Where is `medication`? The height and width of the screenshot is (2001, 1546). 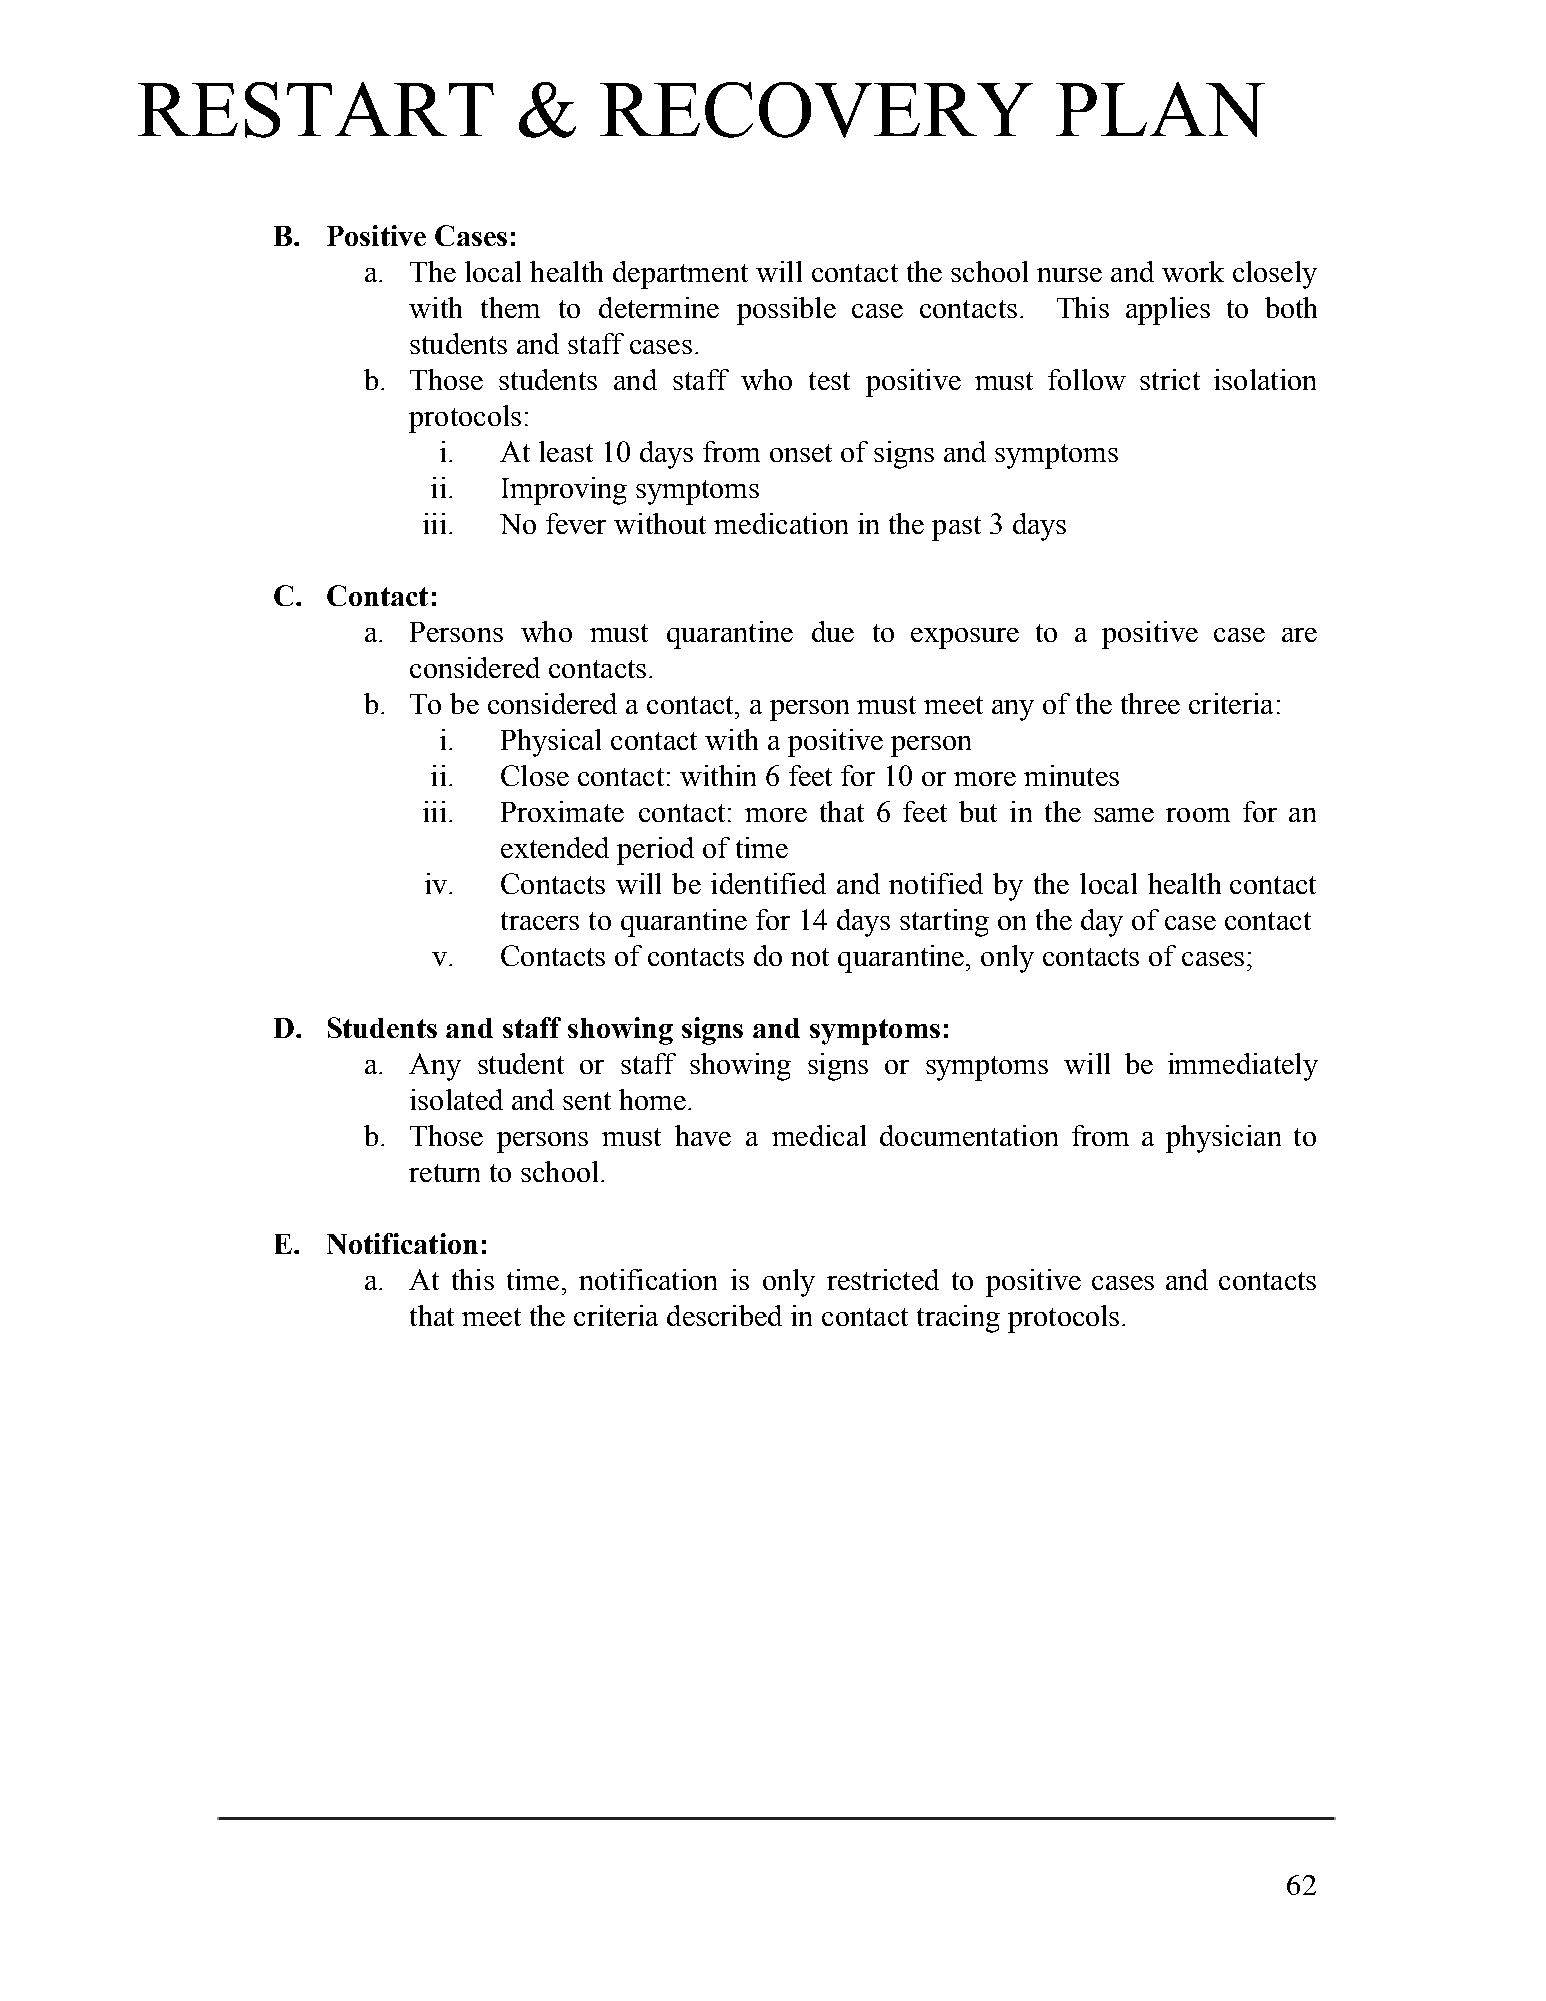
medication is located at coordinates (781, 523).
